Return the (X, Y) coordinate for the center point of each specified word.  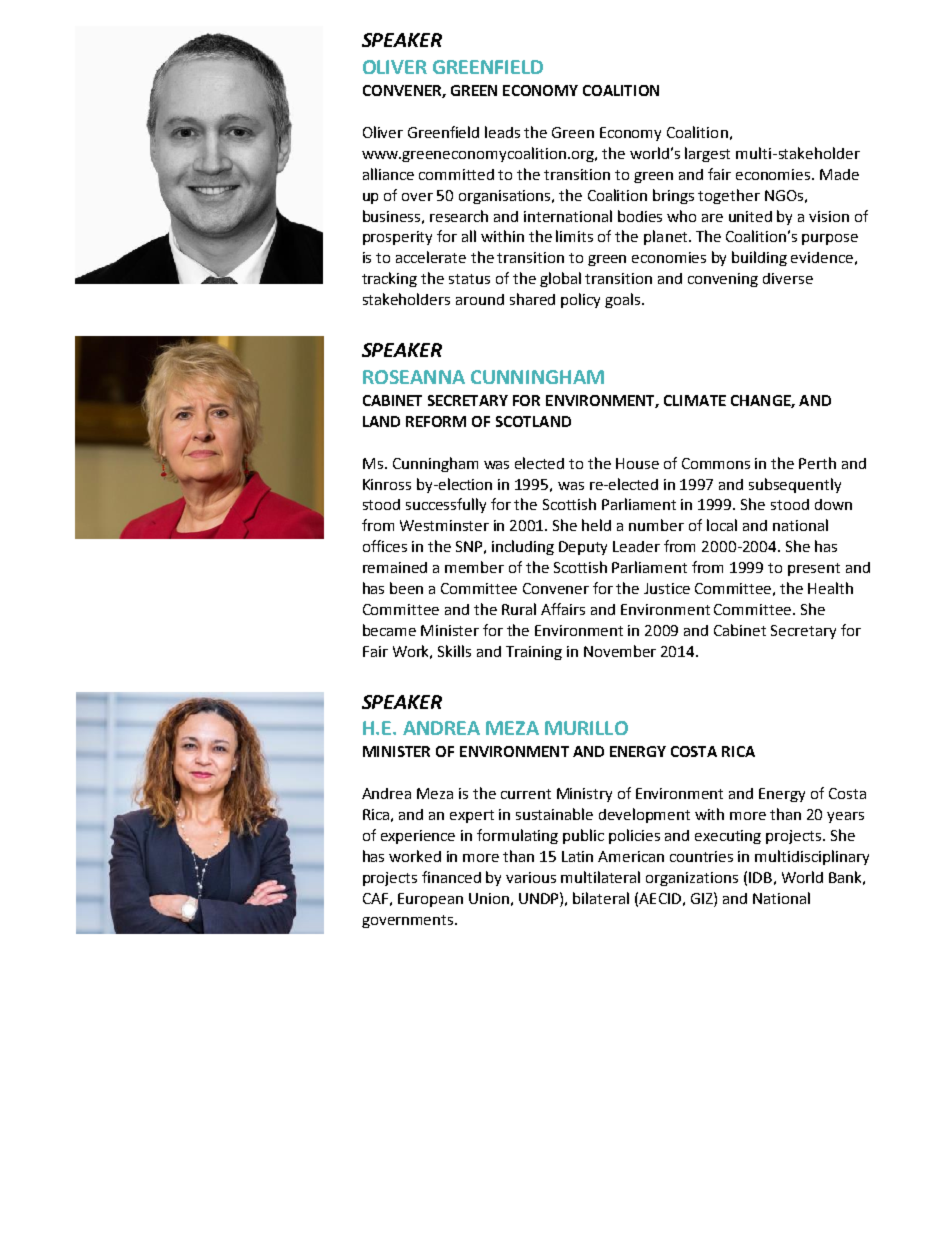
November (620, 651)
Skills (454, 651)
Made (839, 174)
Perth (817, 463)
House (637, 463)
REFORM (436, 421)
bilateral (601, 898)
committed (456, 174)
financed (451, 877)
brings (673, 196)
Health (830, 588)
